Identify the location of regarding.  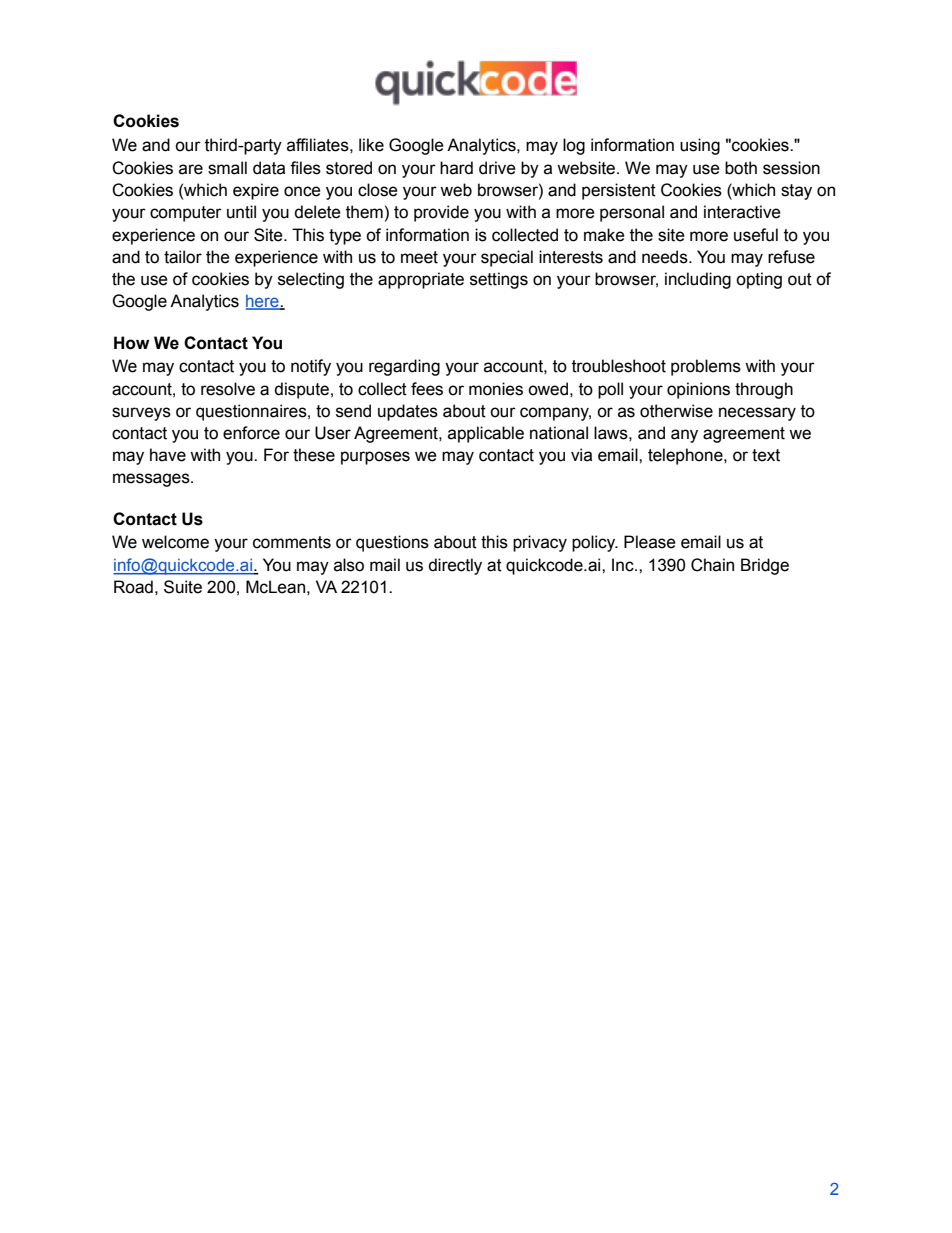
(404, 367).
